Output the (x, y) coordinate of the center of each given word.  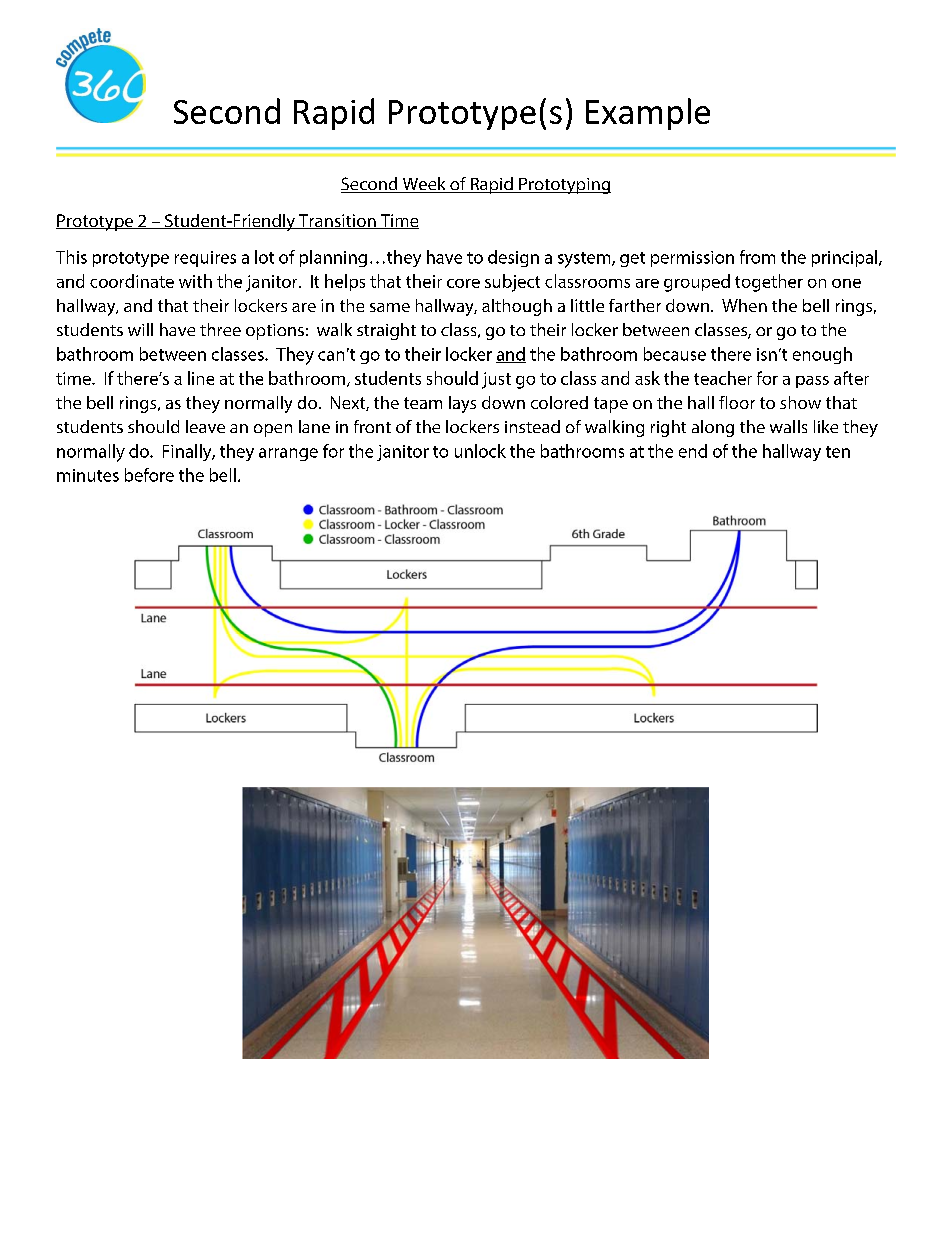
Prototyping (564, 186)
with (195, 281)
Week (424, 185)
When (744, 305)
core (463, 283)
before (149, 475)
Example (648, 114)
